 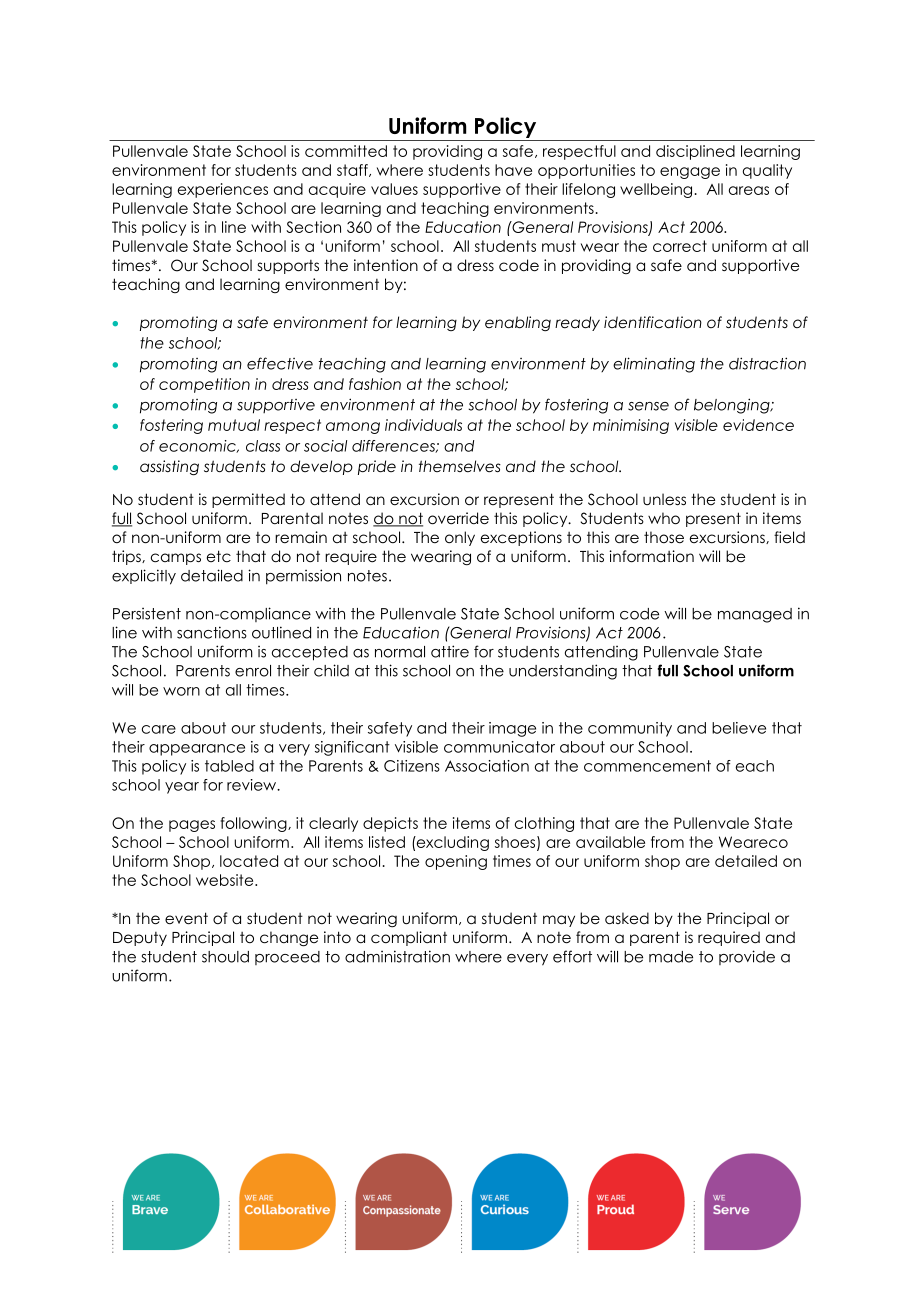 What do you see at coordinates (690, 173) in the image?
I see `engage` at bounding box center [690, 173].
